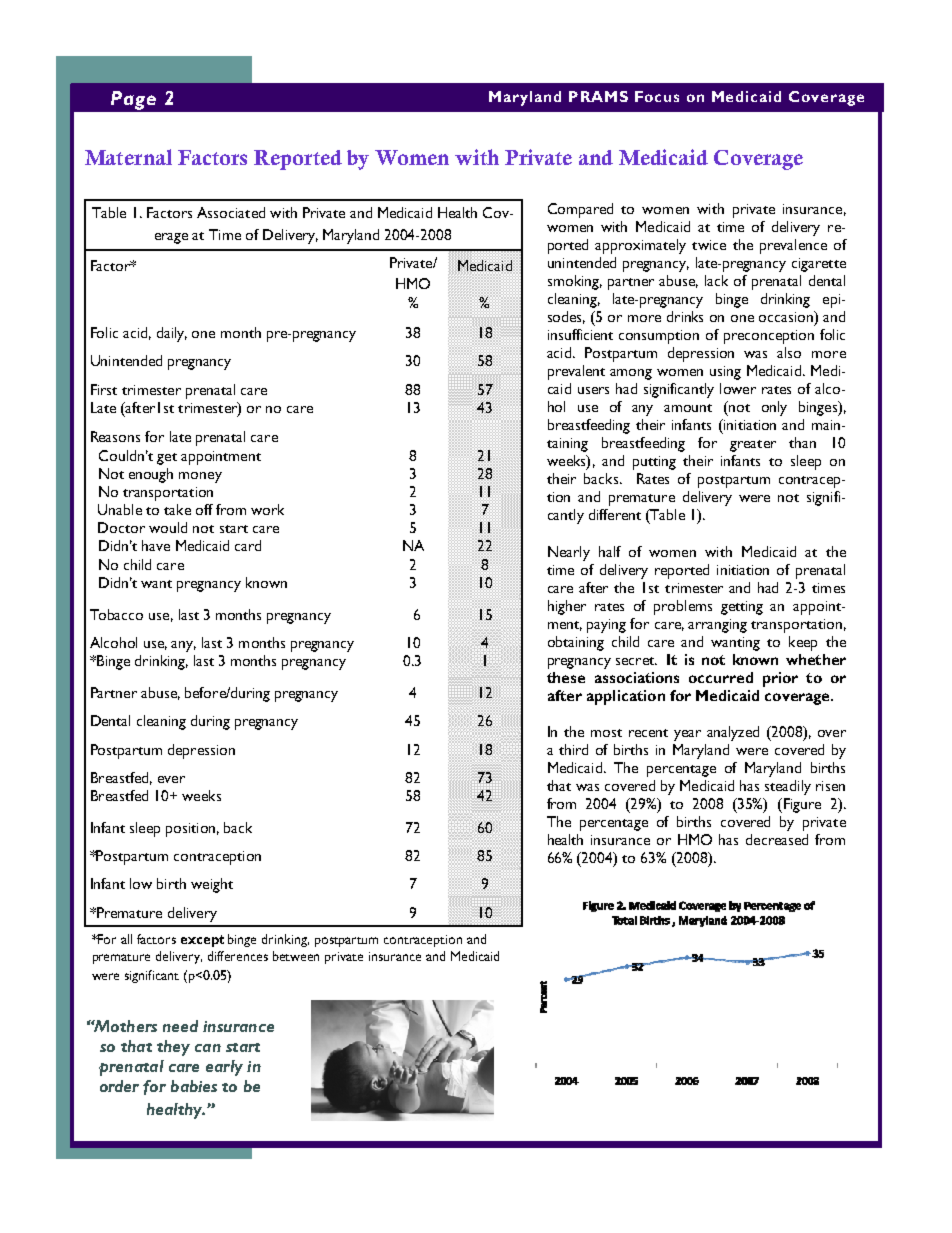  I want to click on prevalent, so click(576, 372).
